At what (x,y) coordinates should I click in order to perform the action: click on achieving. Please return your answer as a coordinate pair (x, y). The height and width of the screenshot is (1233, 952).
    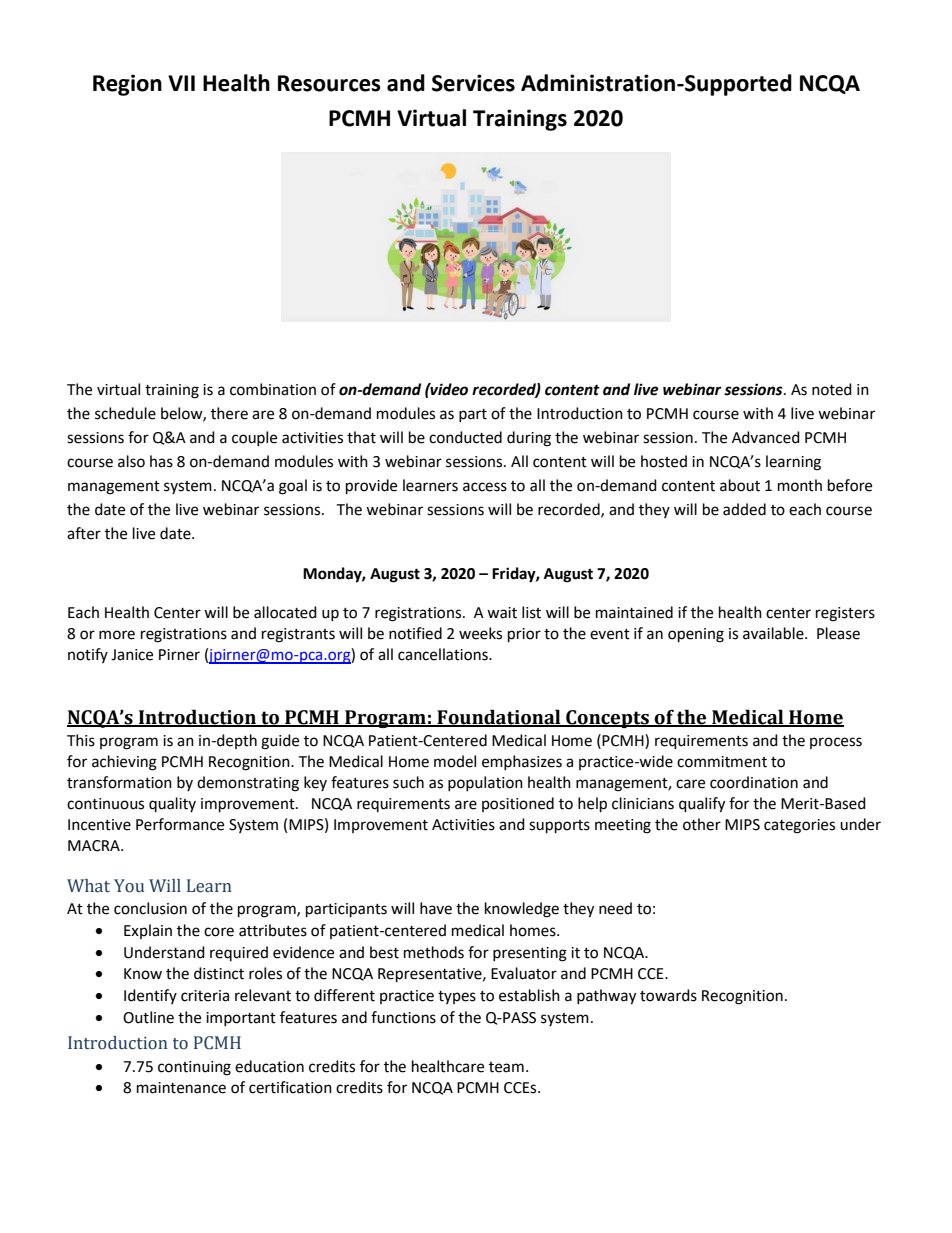
    Looking at the image, I should click on (124, 763).
